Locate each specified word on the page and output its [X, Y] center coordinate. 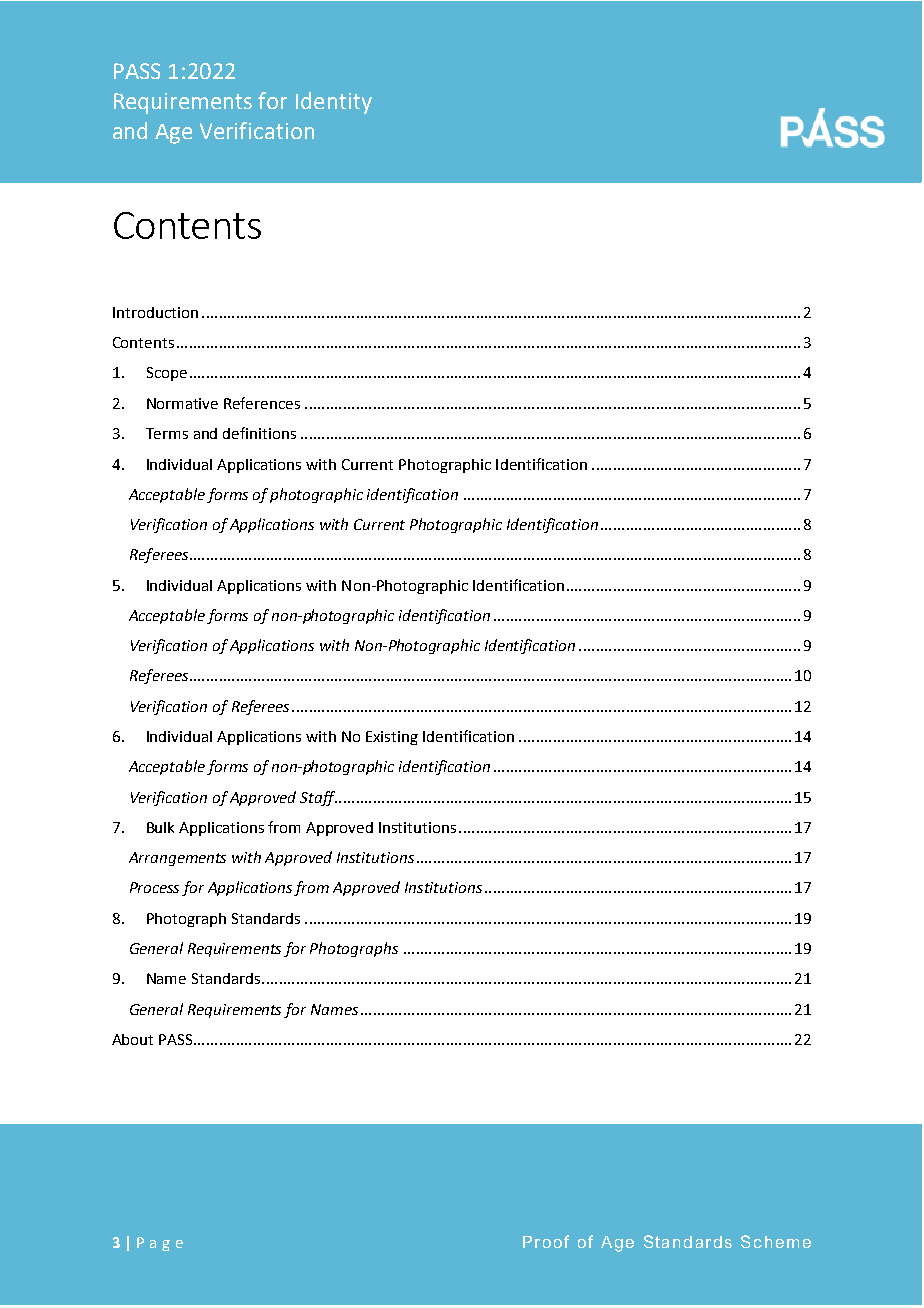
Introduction [155, 312]
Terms [167, 433]
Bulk [160, 827]
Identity [334, 103]
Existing [392, 738]
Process [154, 887]
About [132, 1039]
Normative [182, 403]
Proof [546, 1241]
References [262, 403]
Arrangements [177, 859]
